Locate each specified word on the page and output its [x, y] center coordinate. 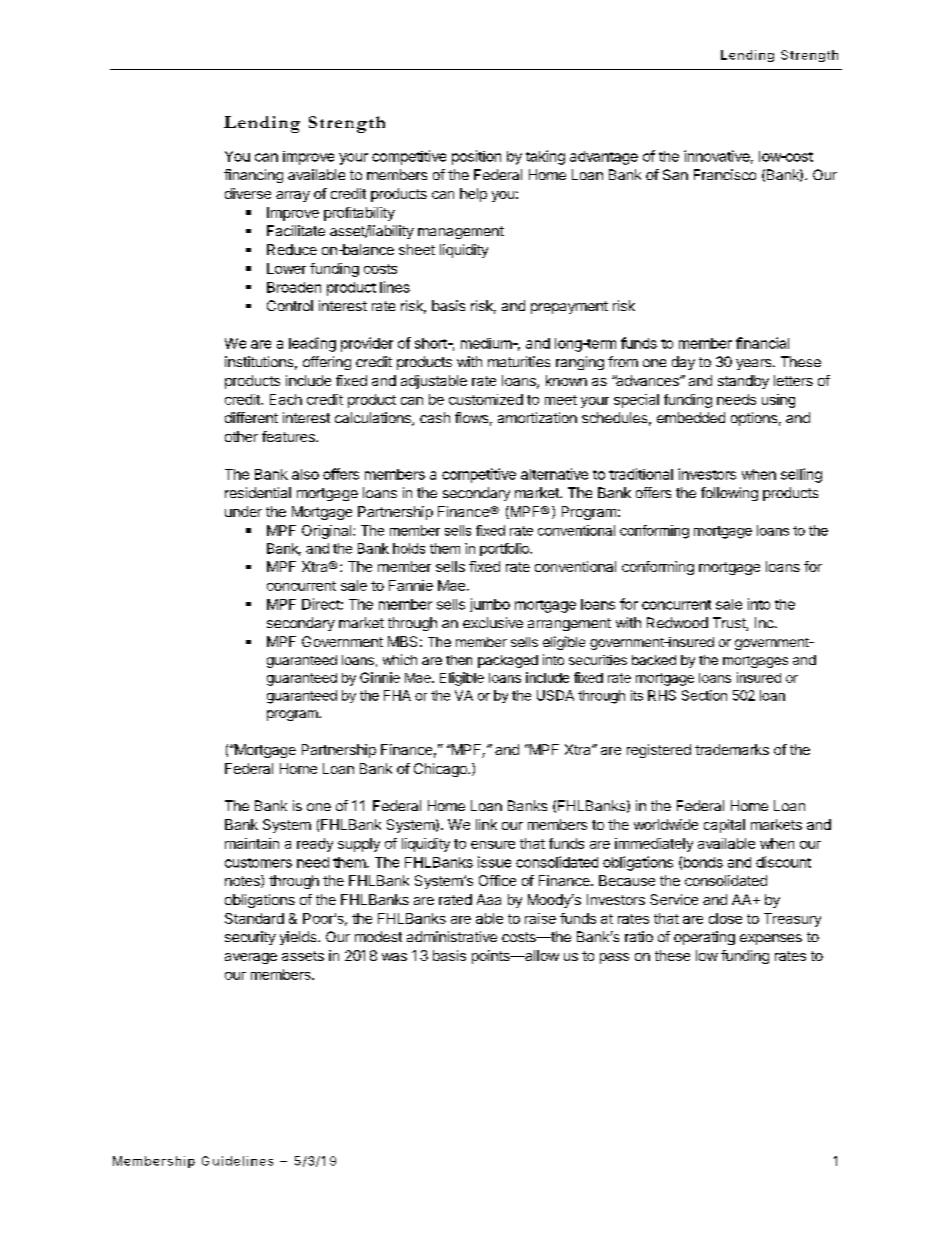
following [729, 494]
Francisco [725, 174]
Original [328, 532]
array [293, 196]
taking [545, 157]
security [250, 938]
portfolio [505, 549]
